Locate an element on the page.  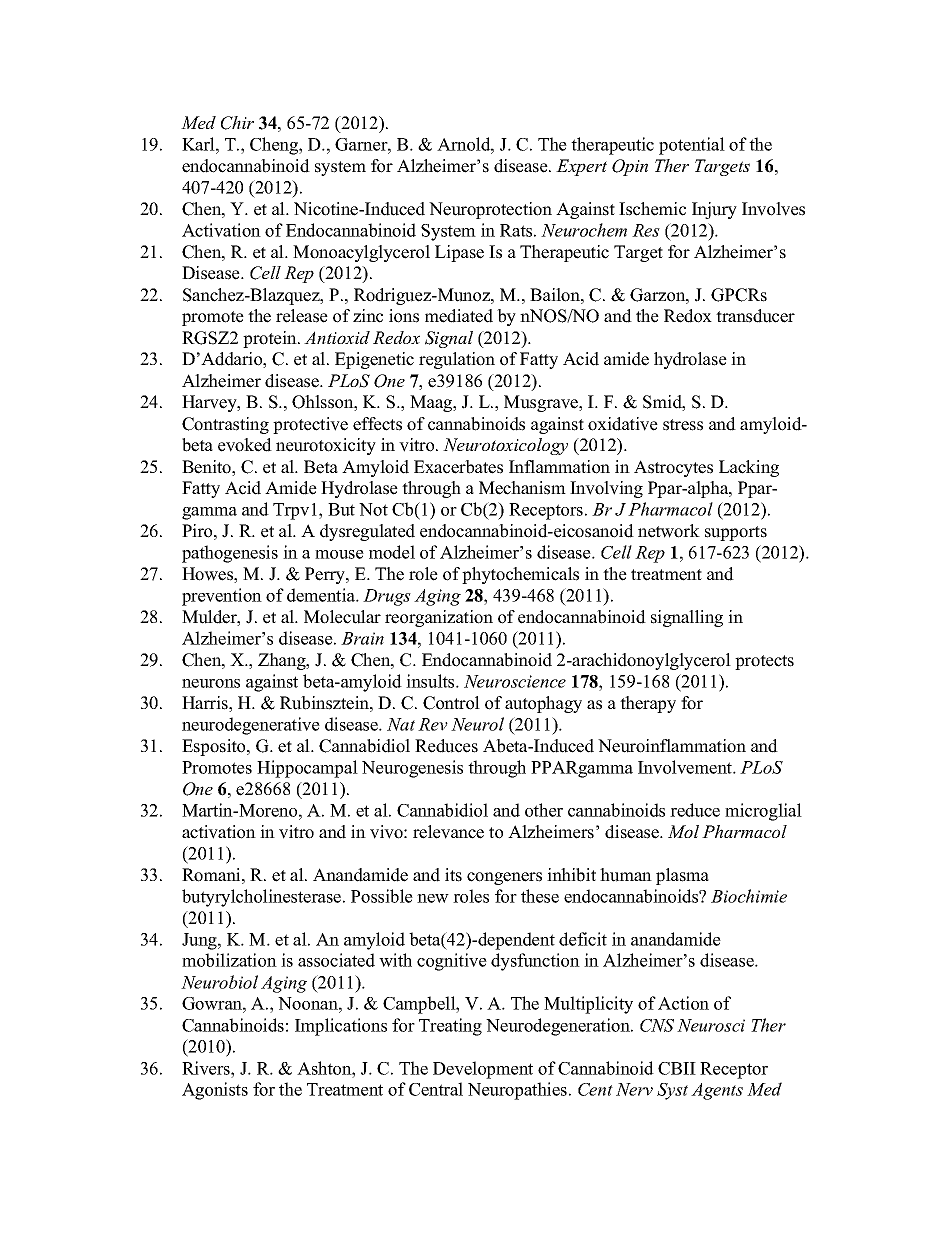
release is located at coordinates (302, 316).
